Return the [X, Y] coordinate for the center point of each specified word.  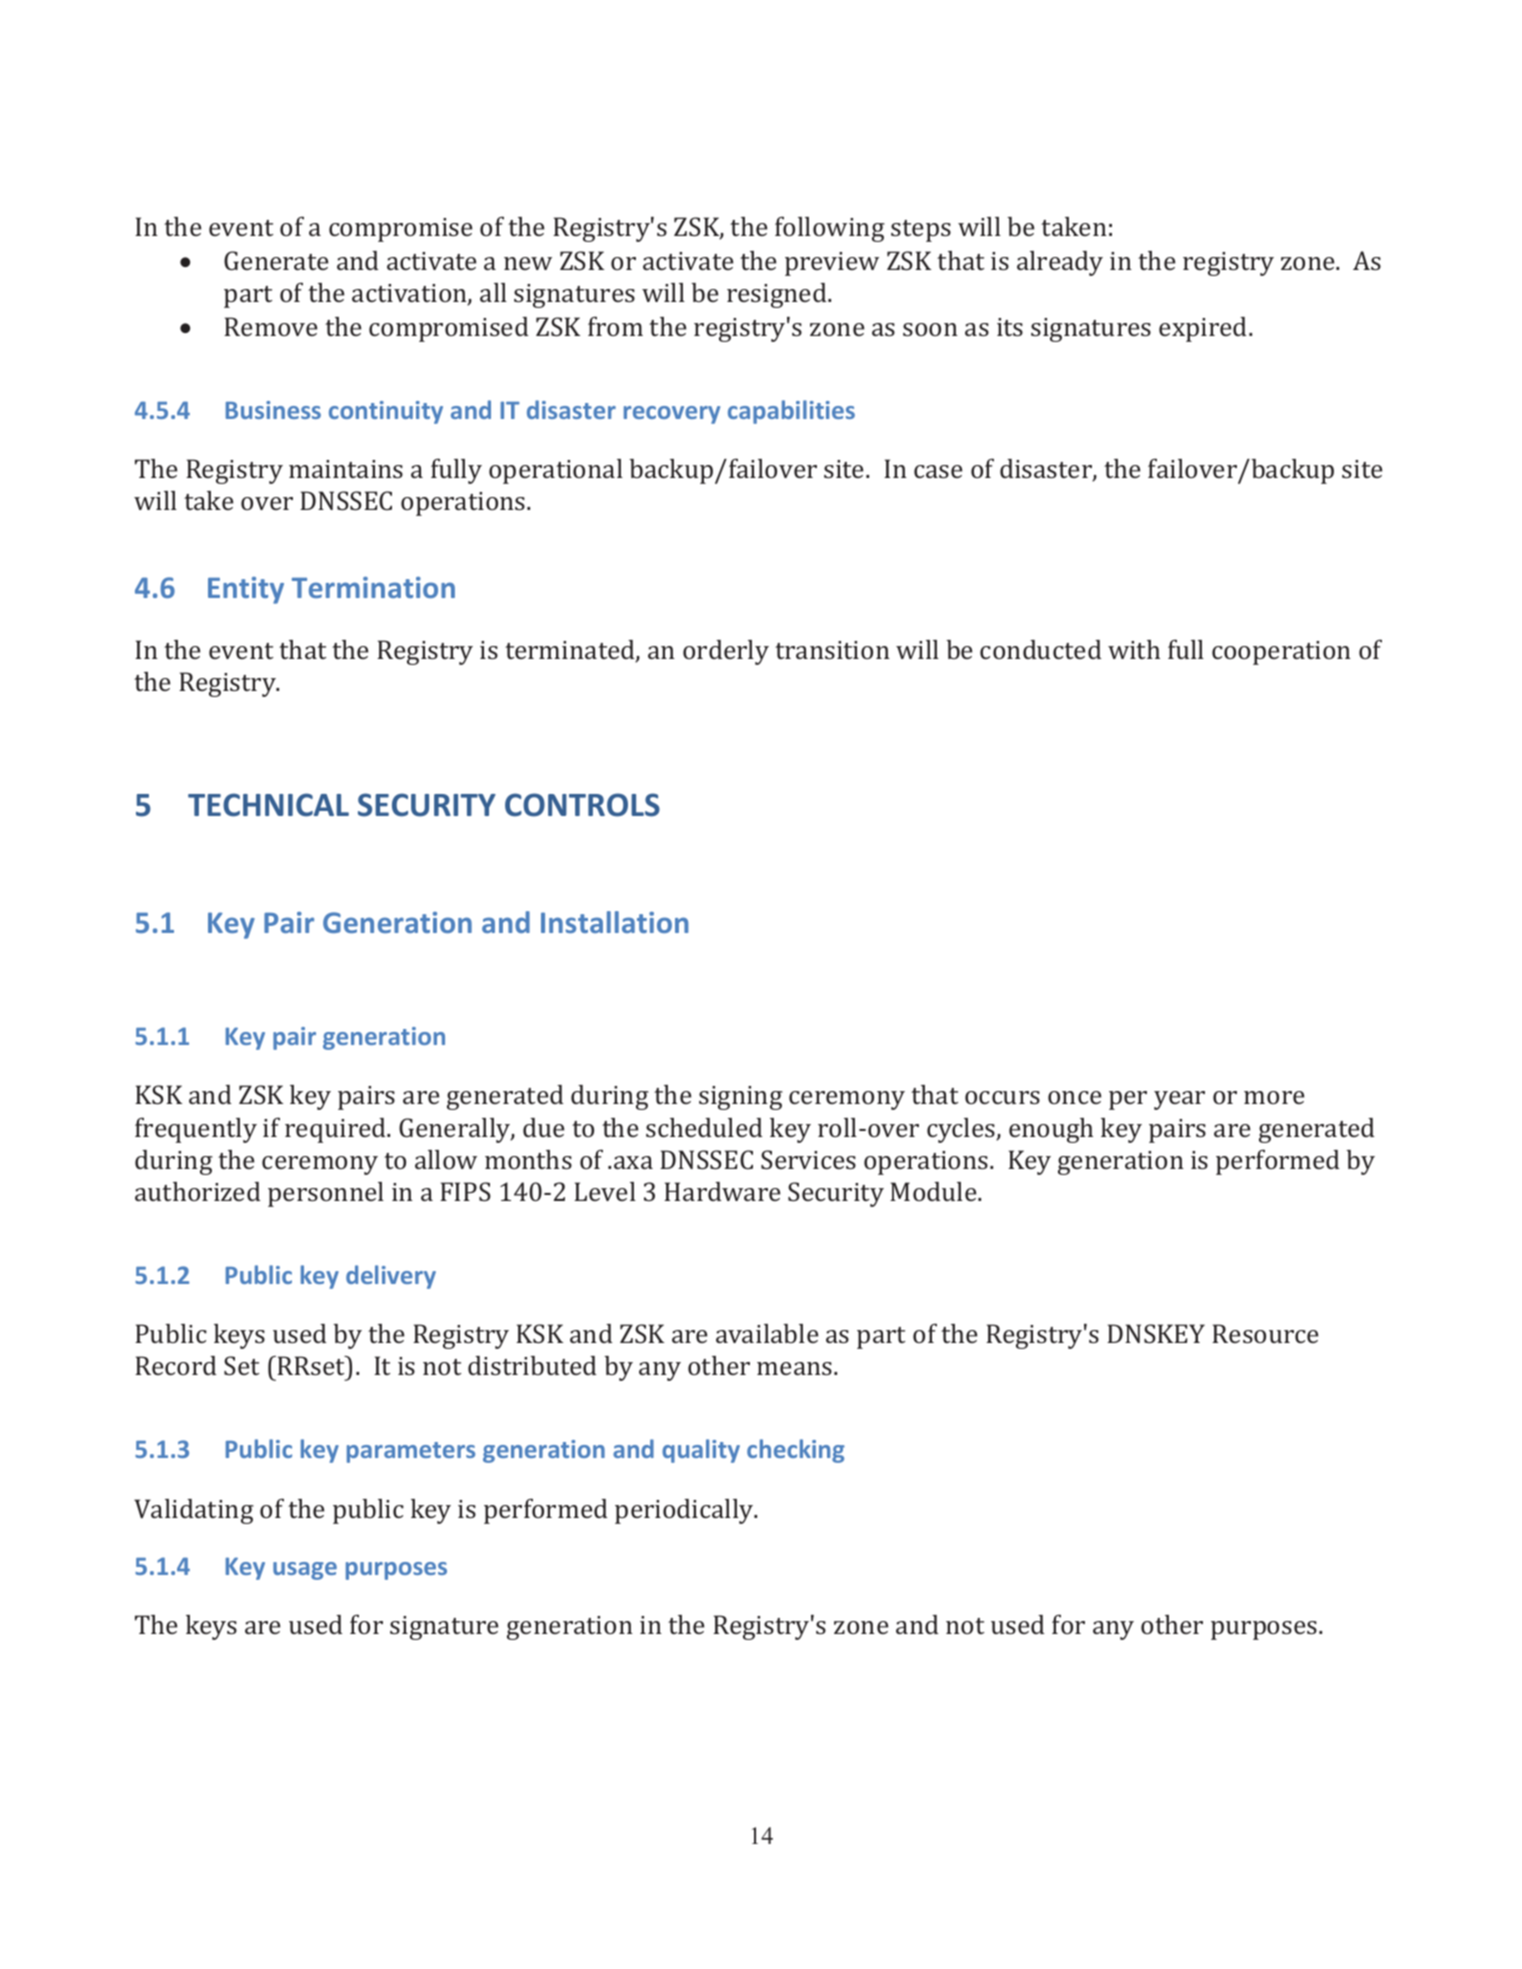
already [1060, 263]
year [1179, 1100]
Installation [614, 922]
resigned [778, 295]
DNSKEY [1156, 1333]
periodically [685, 1511]
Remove [271, 326]
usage [305, 1571]
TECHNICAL [268, 805]
